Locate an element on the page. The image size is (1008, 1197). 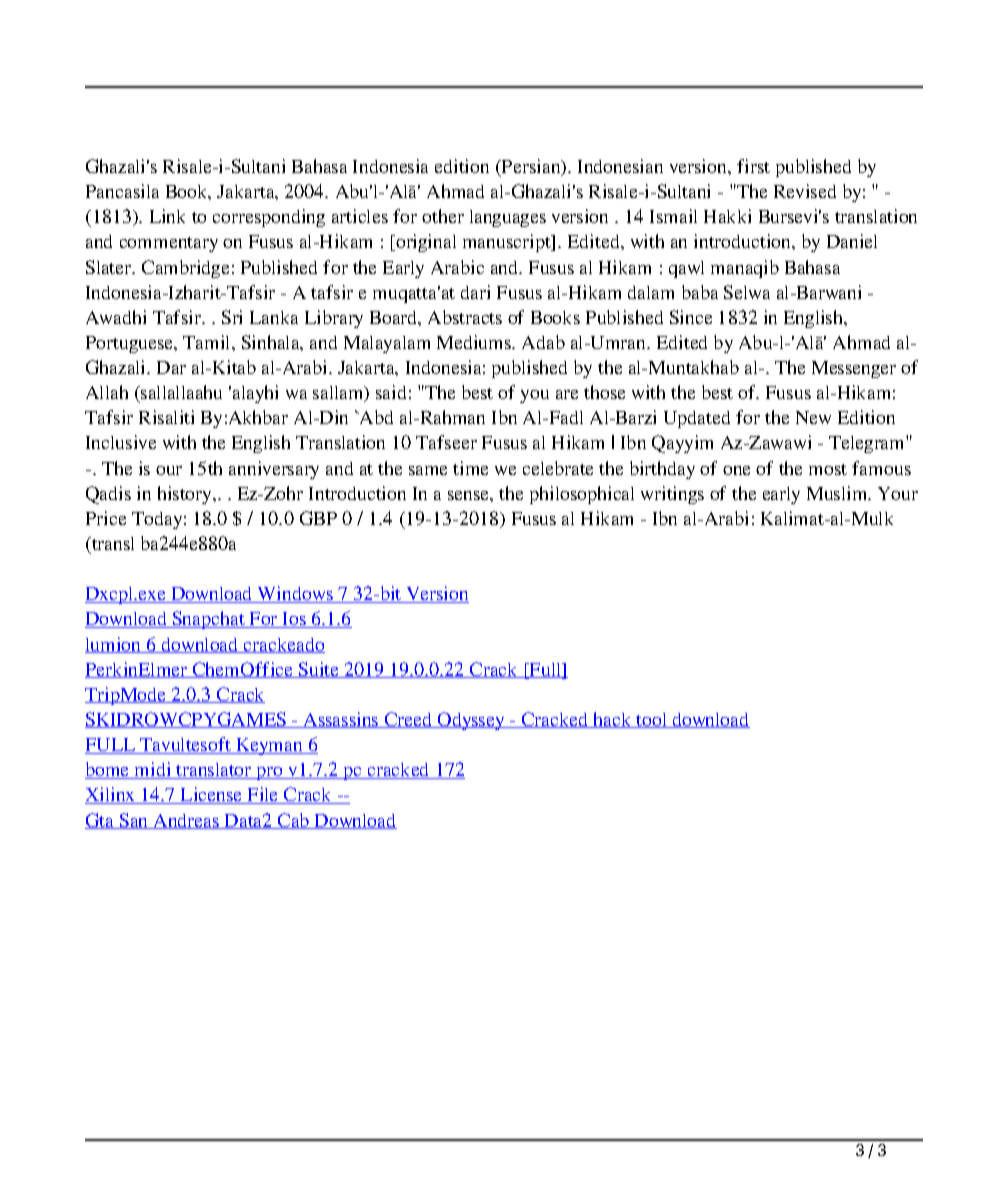
License is located at coordinates (212, 795).
